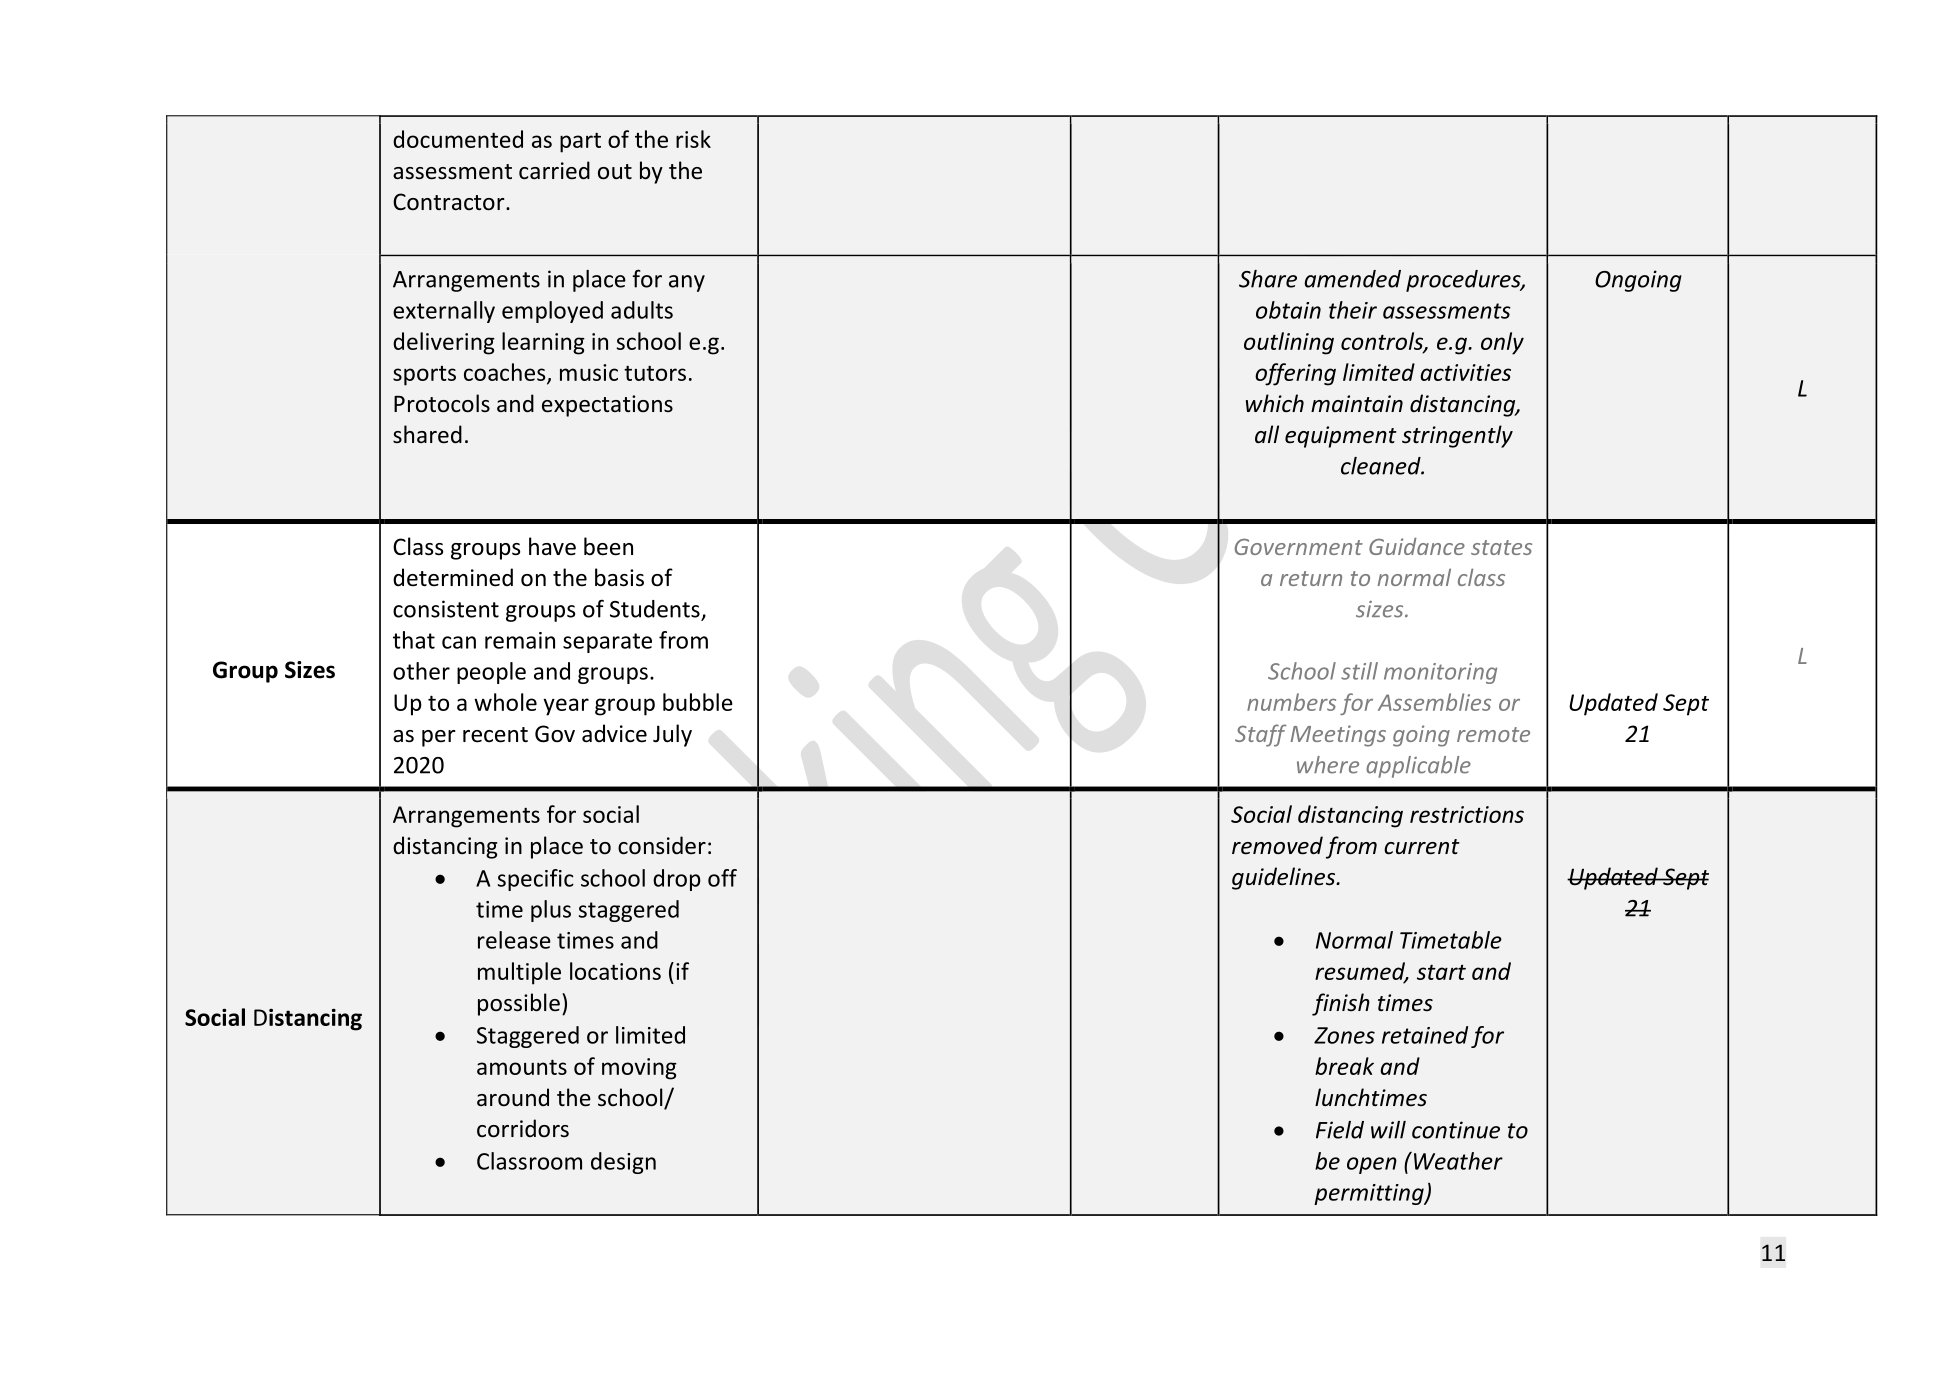  What do you see at coordinates (1372, 1165) in the screenshot?
I see `open` at bounding box center [1372, 1165].
